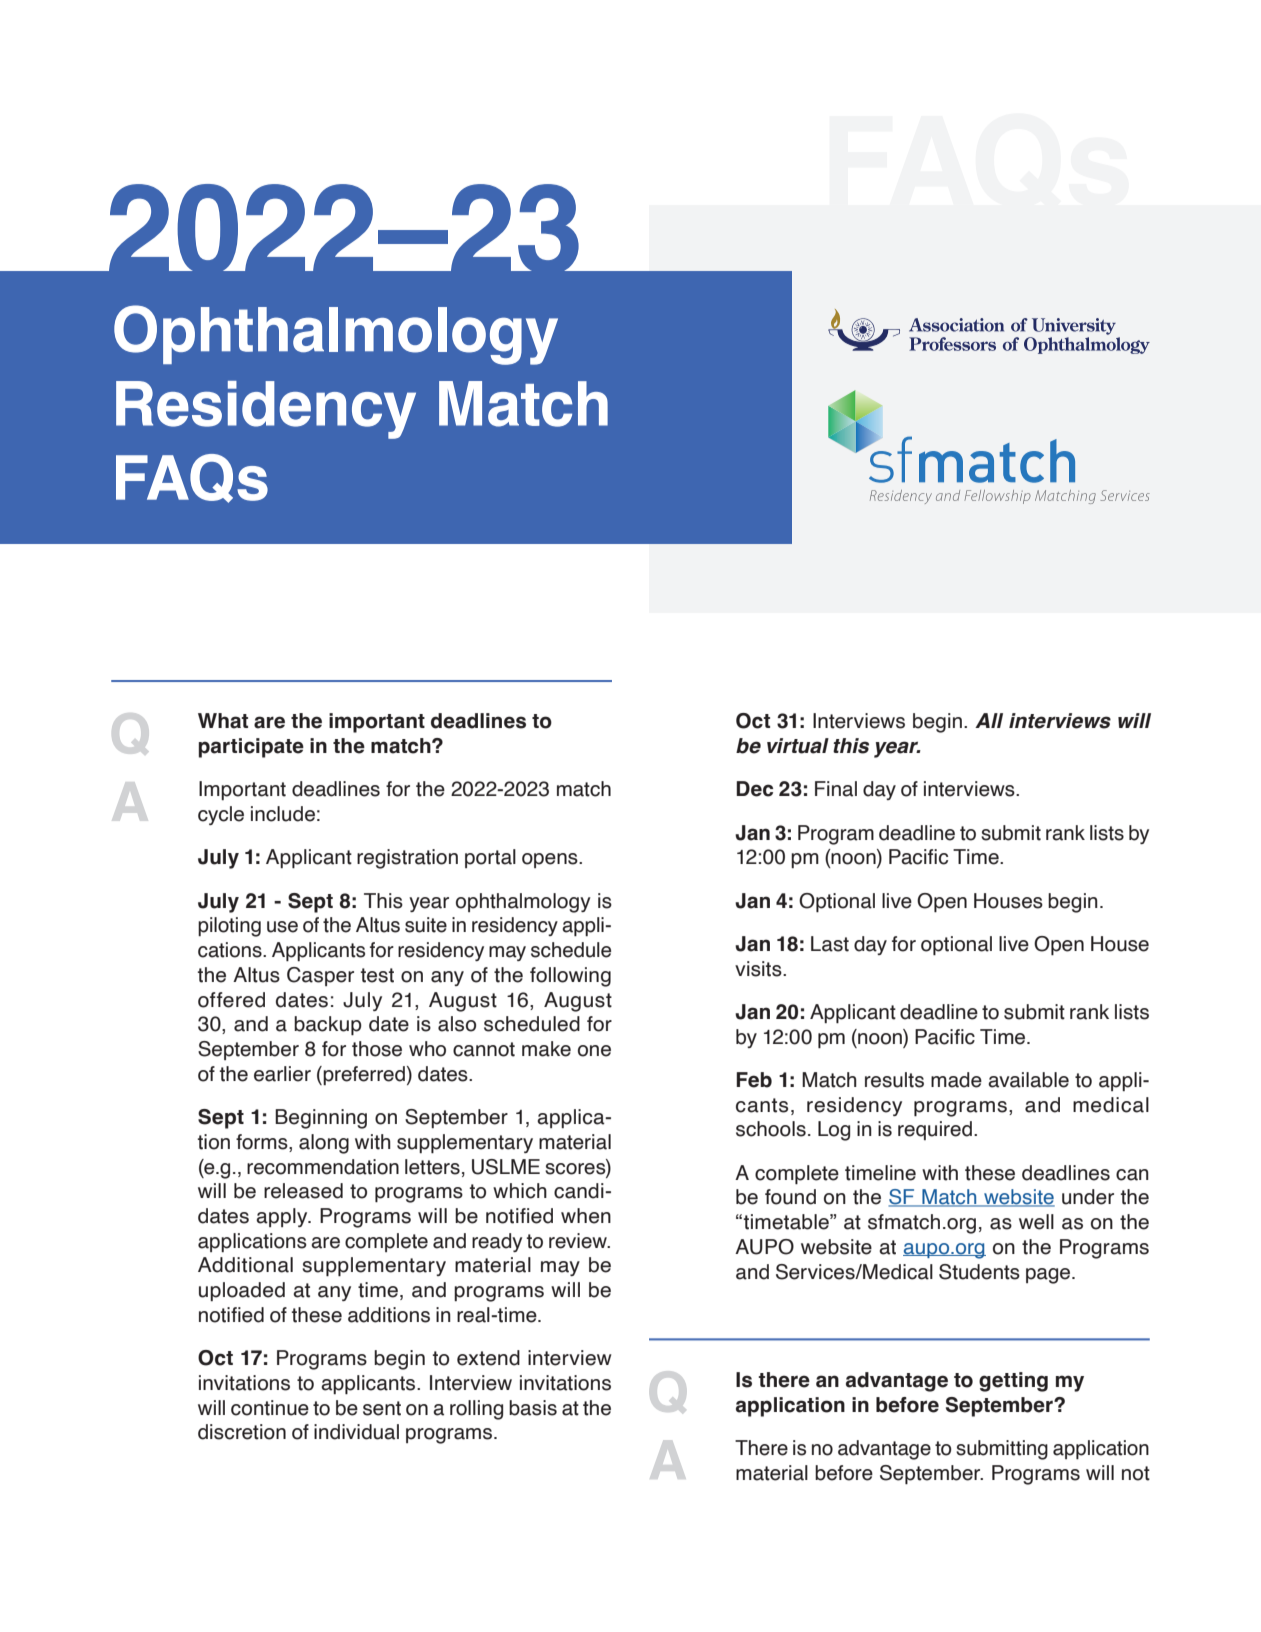 The height and width of the document is (1632, 1261). I want to click on following, so click(570, 977).
